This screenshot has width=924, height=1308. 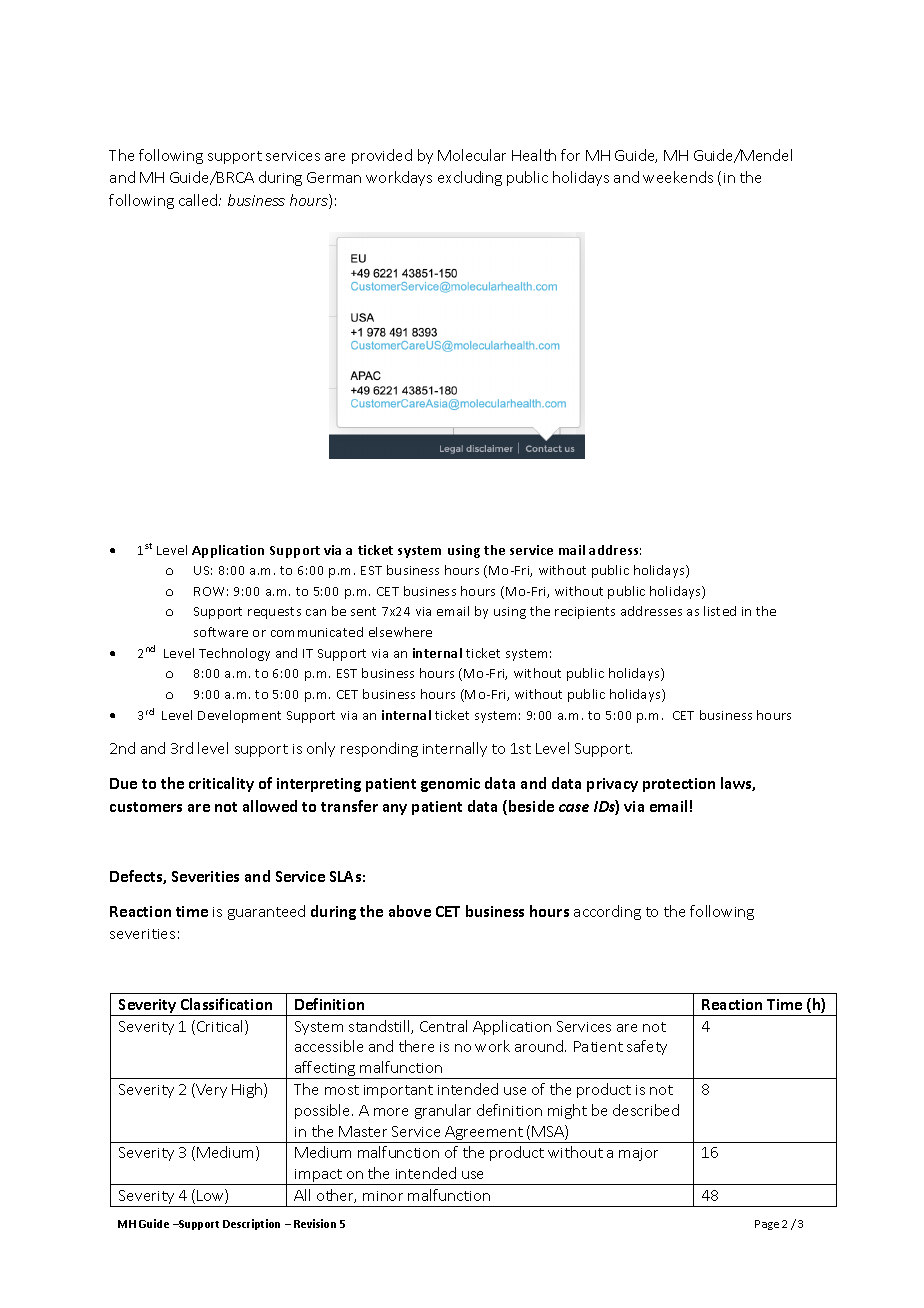 I want to click on called, so click(x=199, y=200).
